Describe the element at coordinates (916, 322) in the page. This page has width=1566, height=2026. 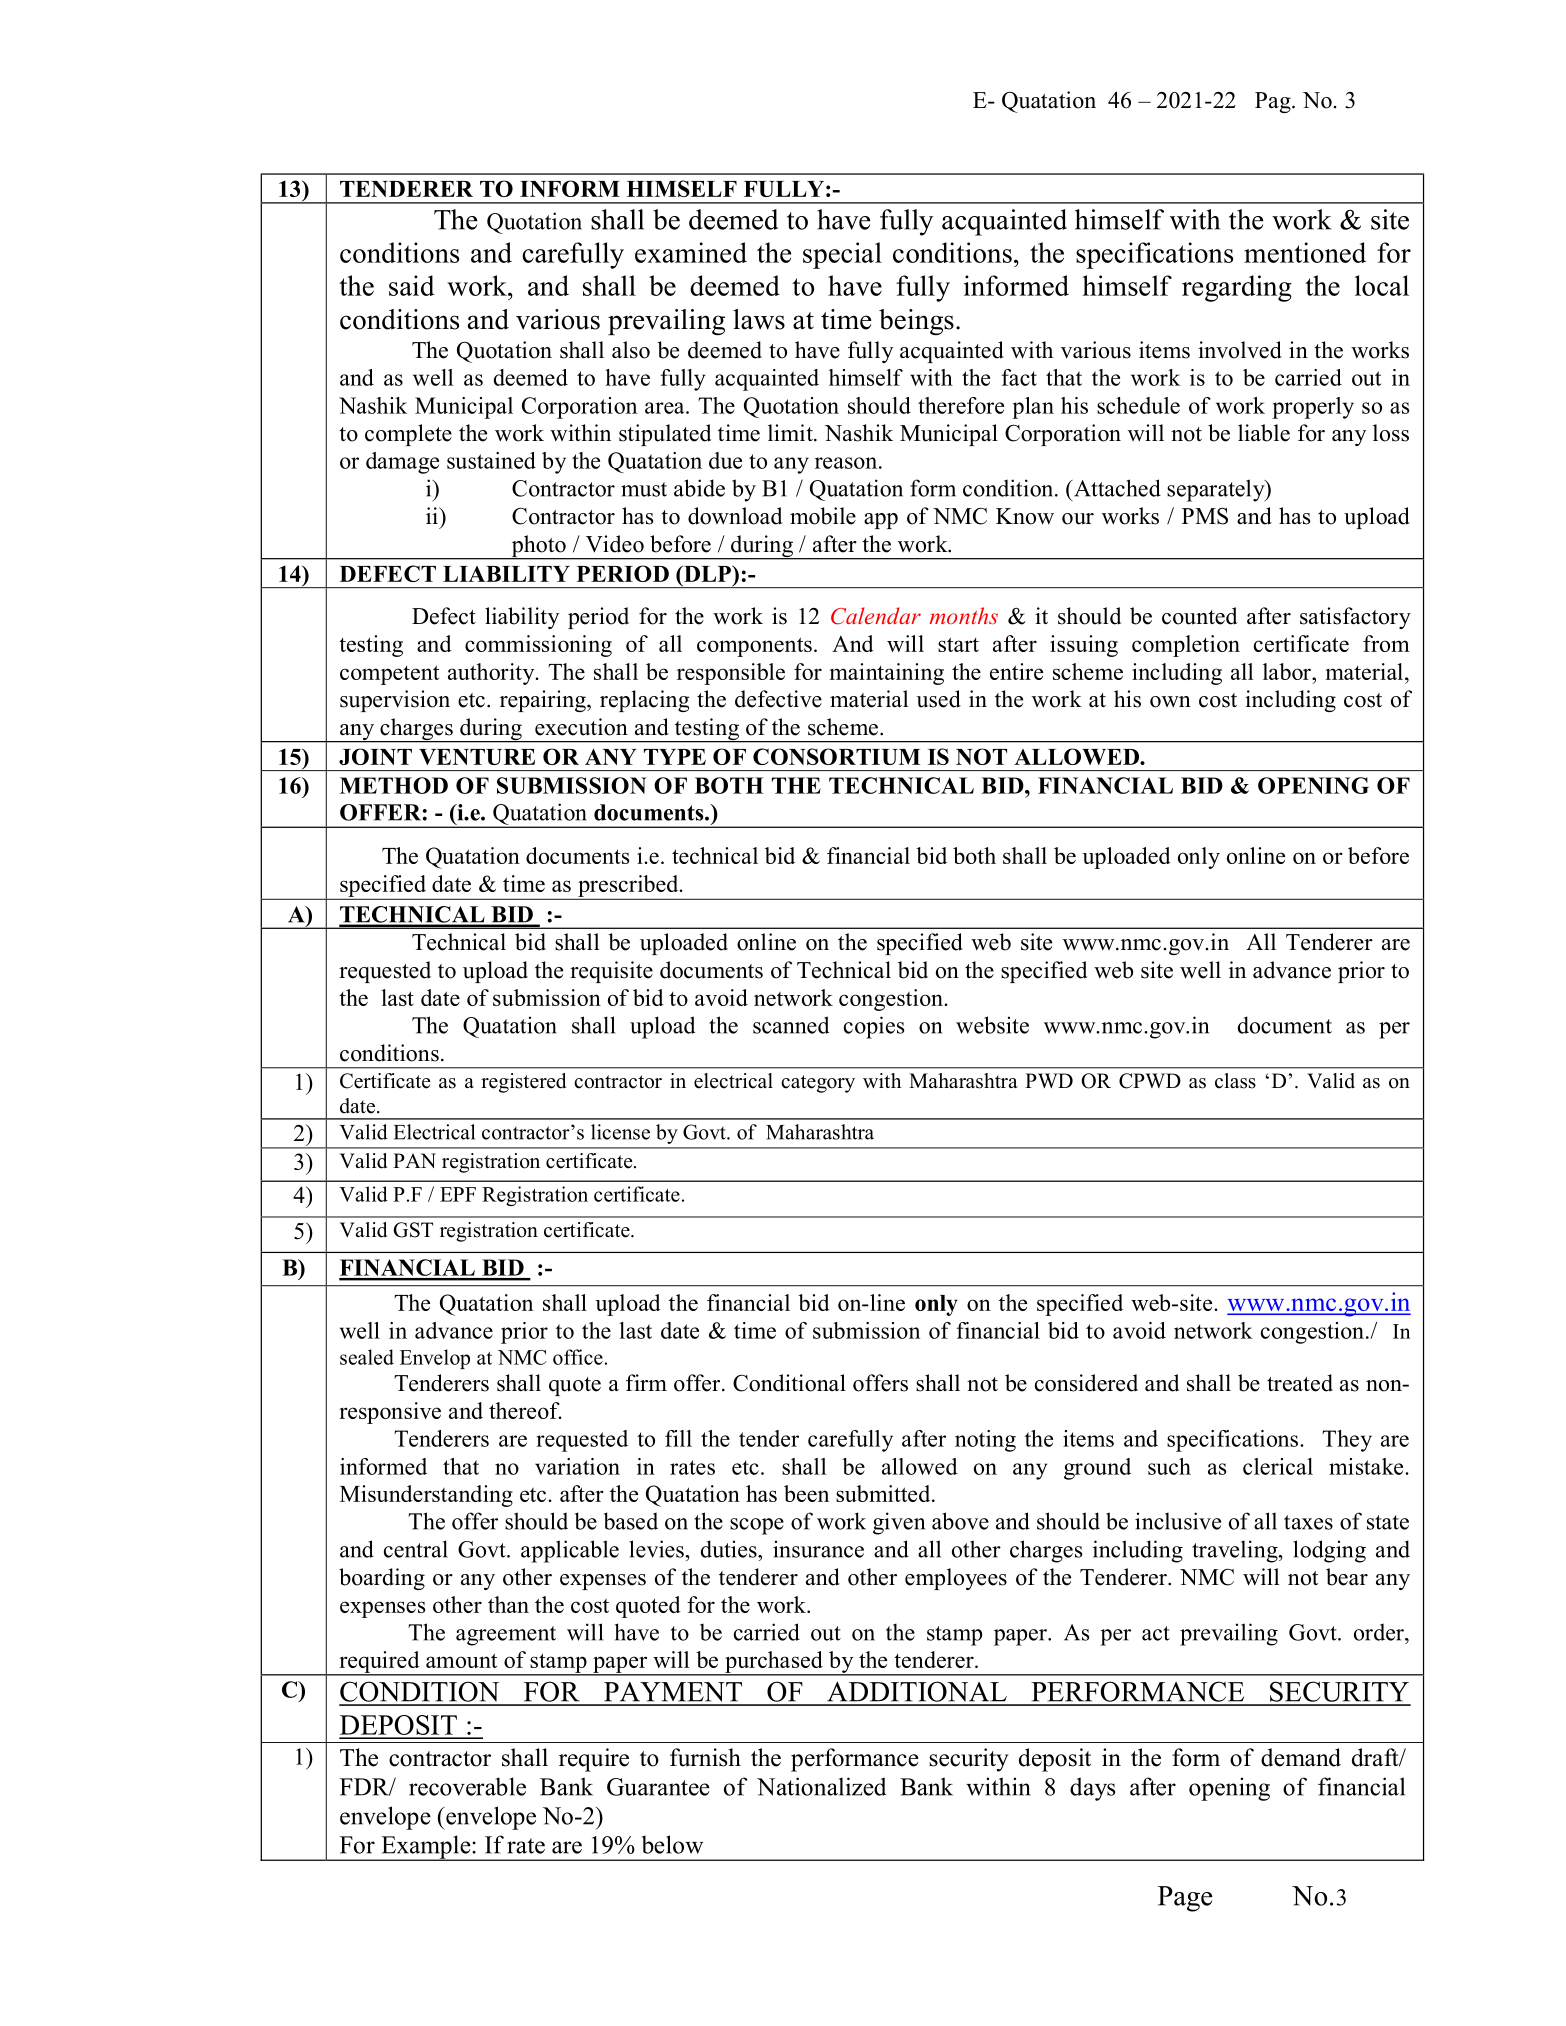
I see `beings` at that location.
